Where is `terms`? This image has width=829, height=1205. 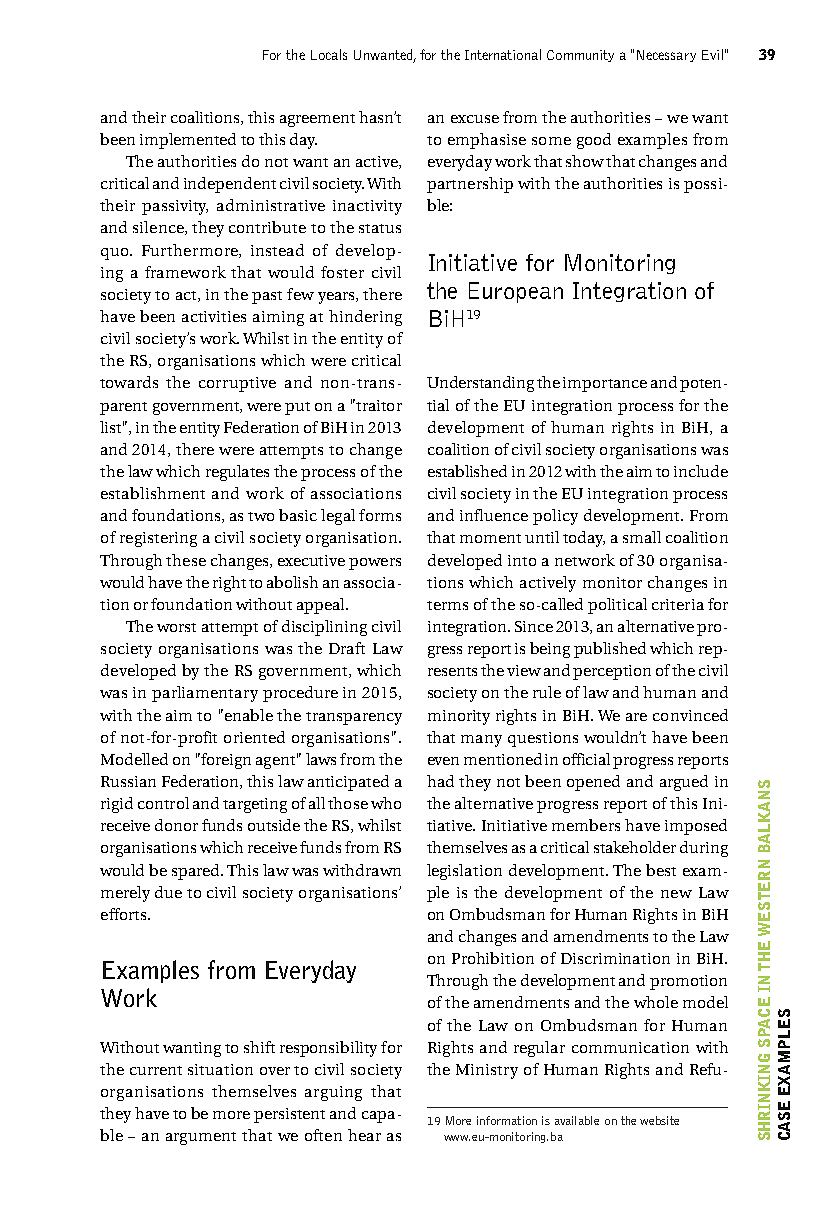
terms is located at coordinates (447, 605).
